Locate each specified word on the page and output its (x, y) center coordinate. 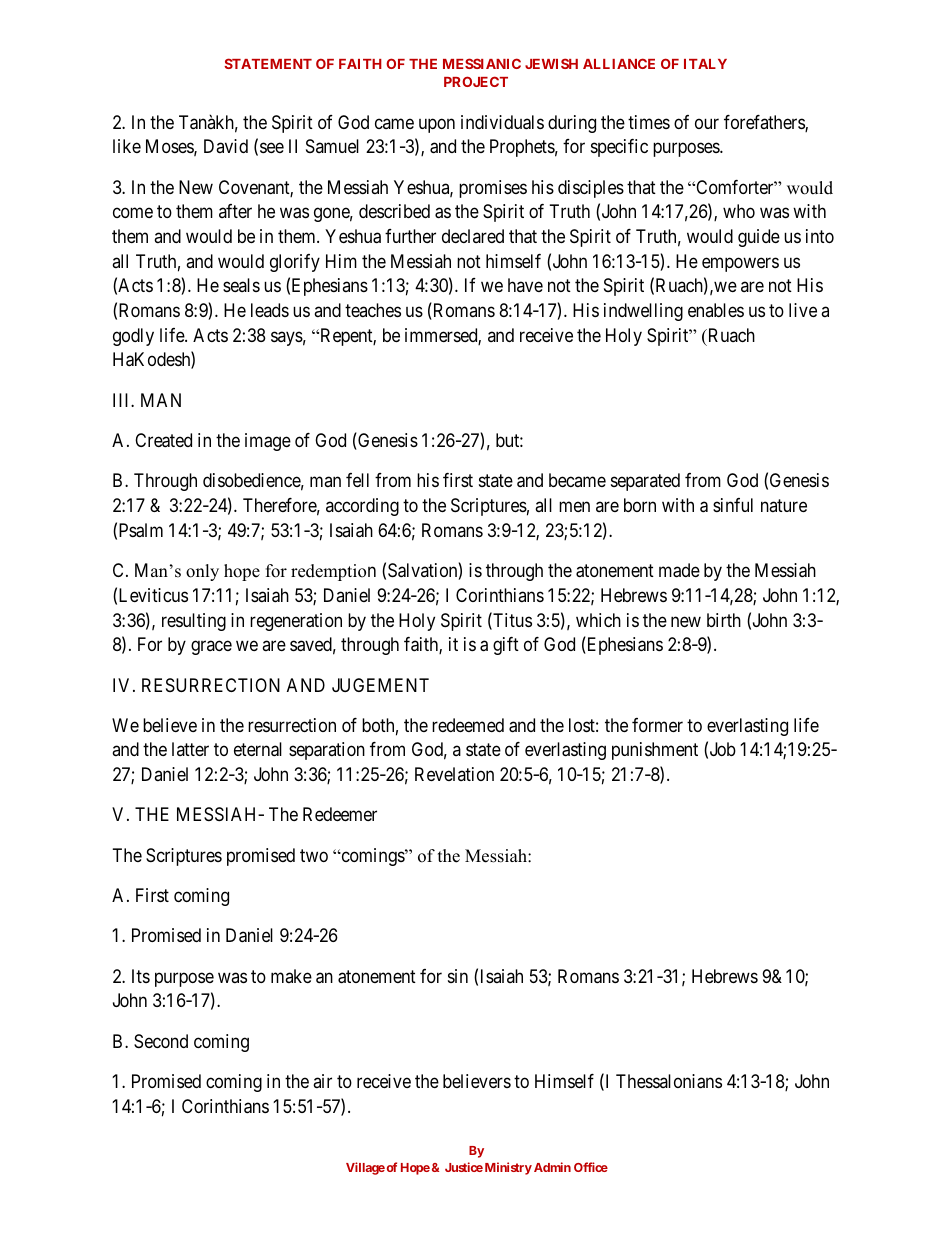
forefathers (765, 123)
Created (163, 440)
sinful (733, 505)
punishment (655, 751)
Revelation (454, 774)
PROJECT (476, 81)
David (226, 146)
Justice (464, 1167)
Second (161, 1041)
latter (190, 749)
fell (357, 480)
